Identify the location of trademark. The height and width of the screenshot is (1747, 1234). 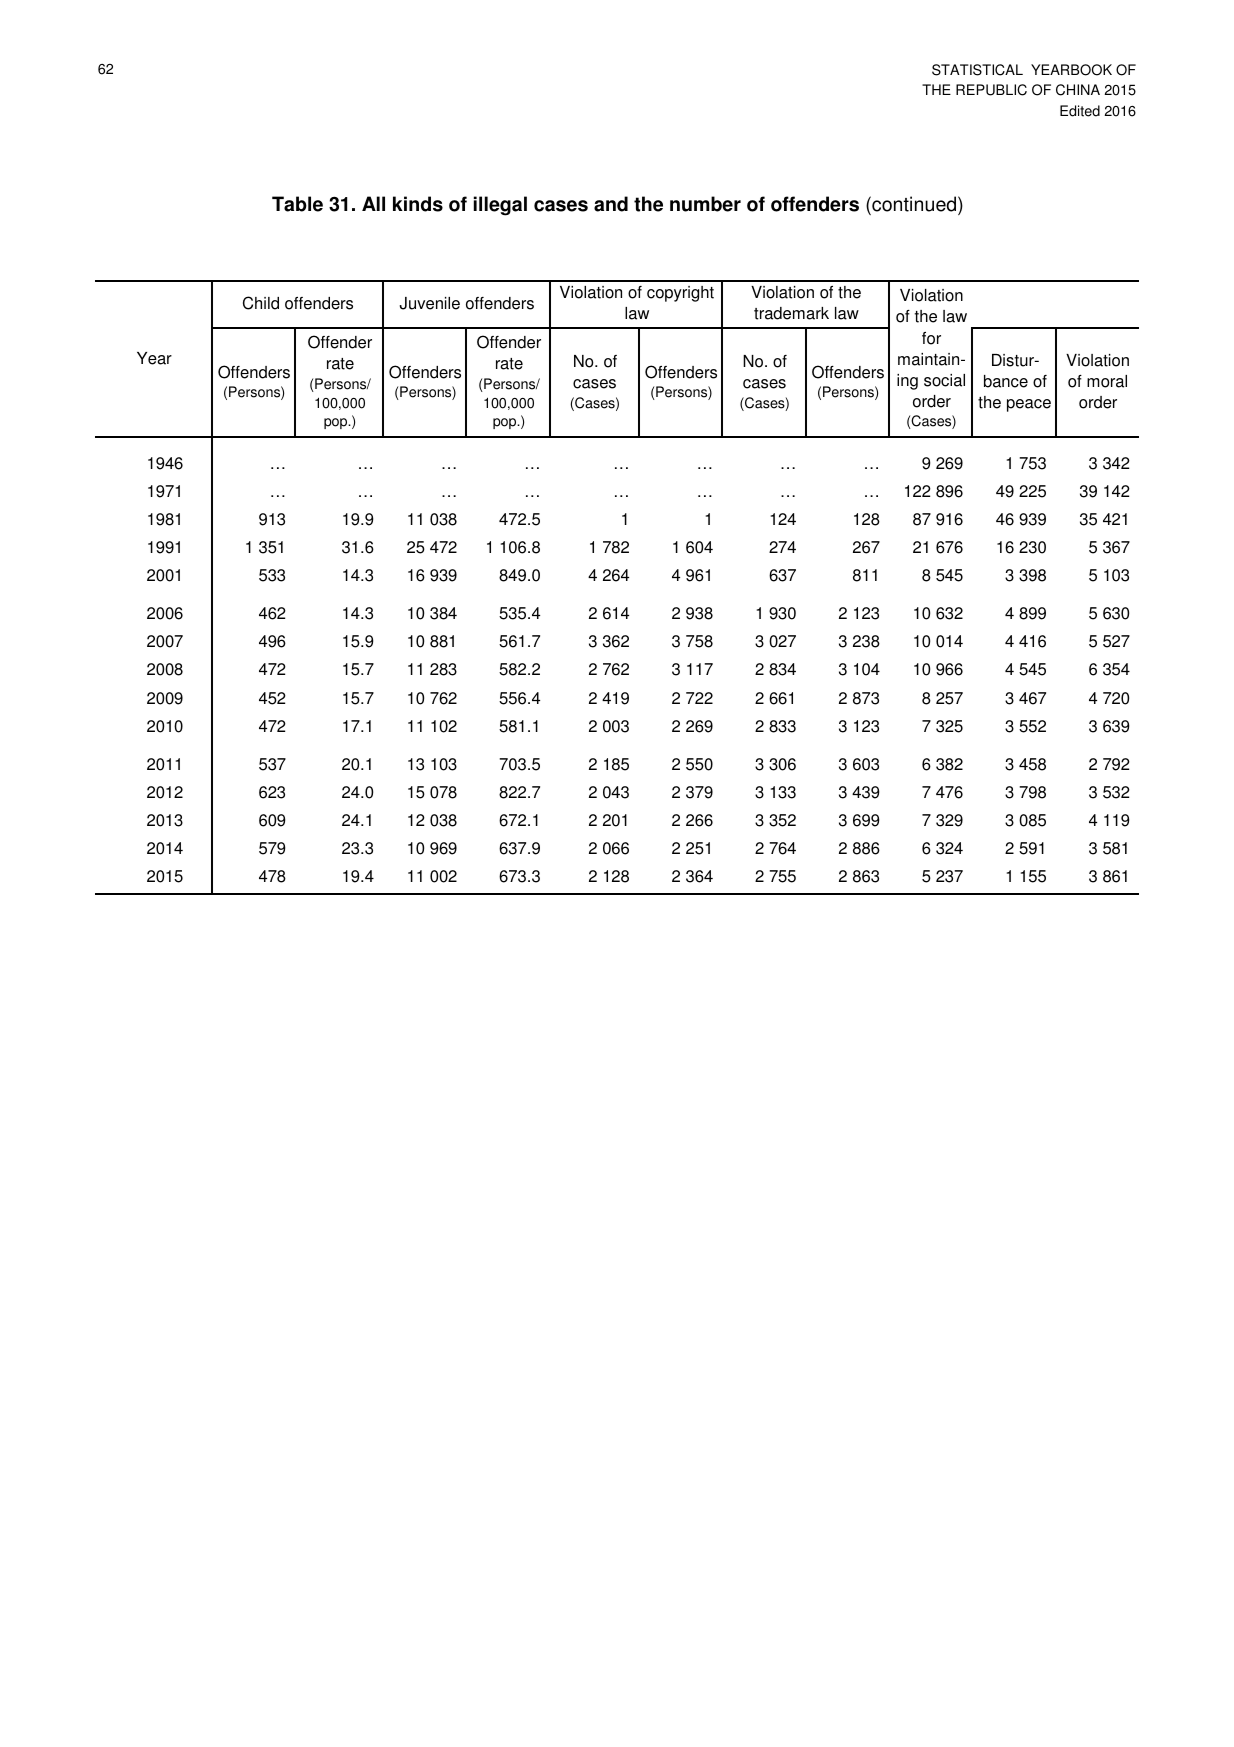
(791, 313).
